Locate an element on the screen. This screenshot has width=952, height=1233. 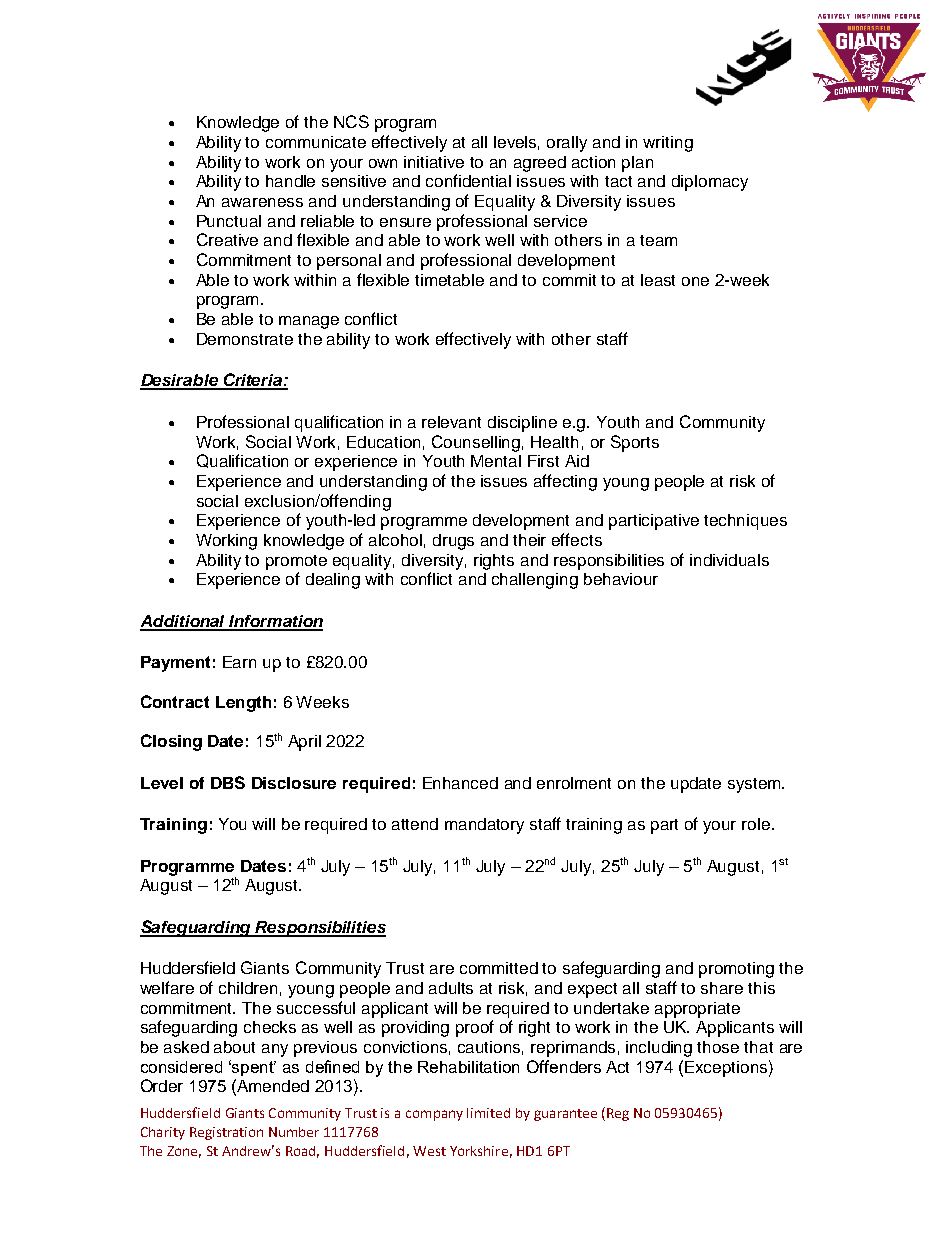
Registration is located at coordinates (226, 1133).
